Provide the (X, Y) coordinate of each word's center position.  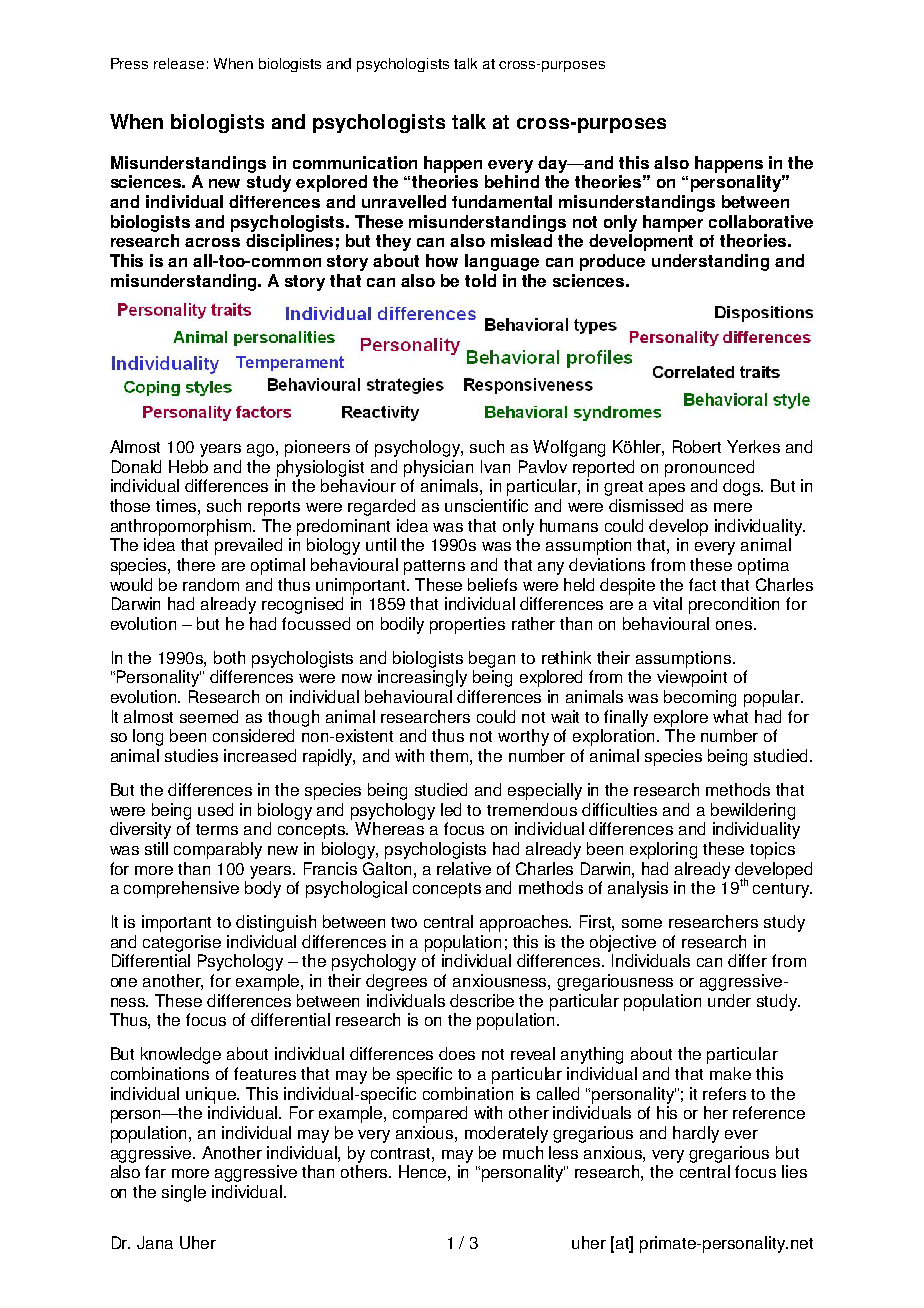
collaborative (761, 221)
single (184, 1193)
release (179, 63)
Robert (697, 446)
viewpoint (692, 678)
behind (512, 181)
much (523, 1152)
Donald (136, 466)
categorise (182, 943)
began (492, 659)
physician (438, 468)
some (642, 923)
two (404, 922)
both (229, 657)
